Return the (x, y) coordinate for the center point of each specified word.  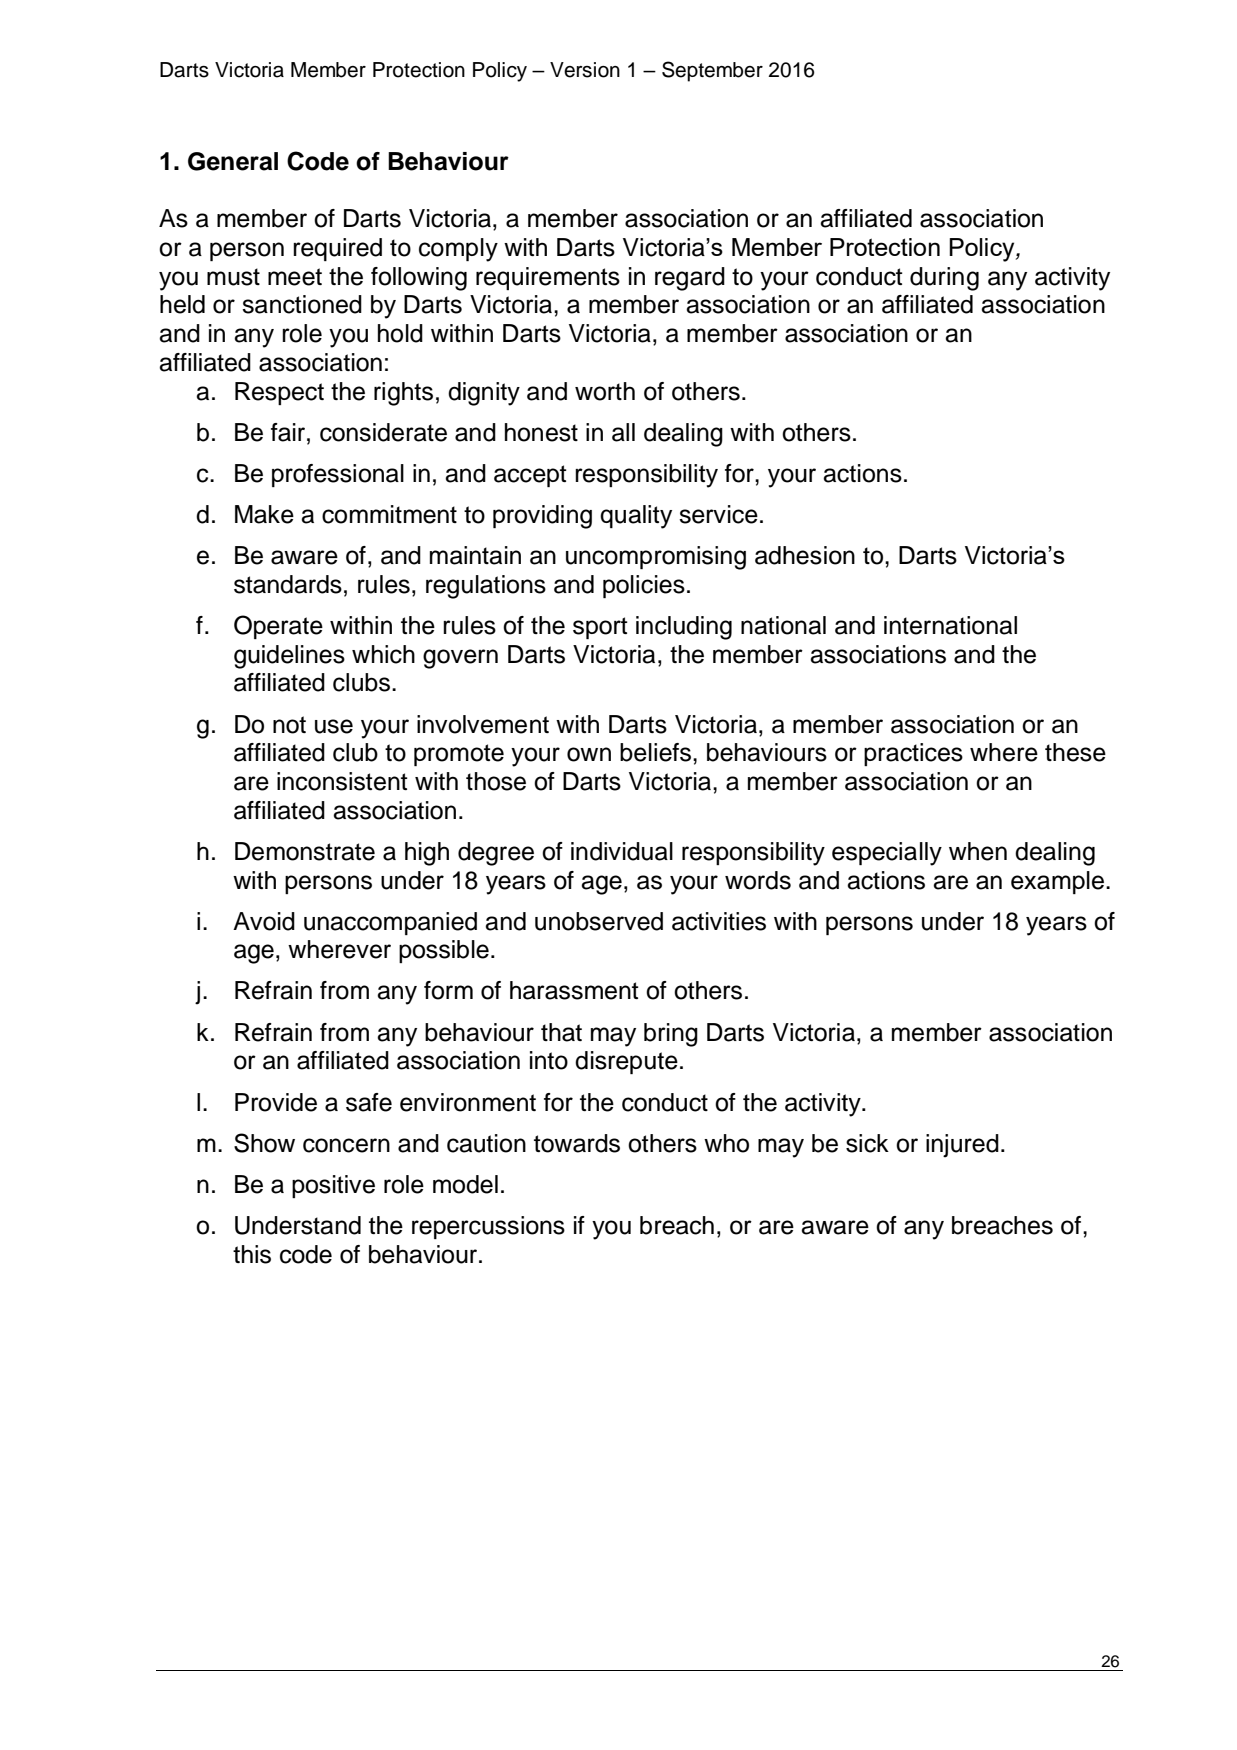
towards (577, 1143)
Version (585, 70)
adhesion (805, 555)
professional (338, 475)
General (233, 161)
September (712, 71)
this (252, 1254)
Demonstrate (305, 851)
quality (636, 517)
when (978, 851)
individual (622, 851)
